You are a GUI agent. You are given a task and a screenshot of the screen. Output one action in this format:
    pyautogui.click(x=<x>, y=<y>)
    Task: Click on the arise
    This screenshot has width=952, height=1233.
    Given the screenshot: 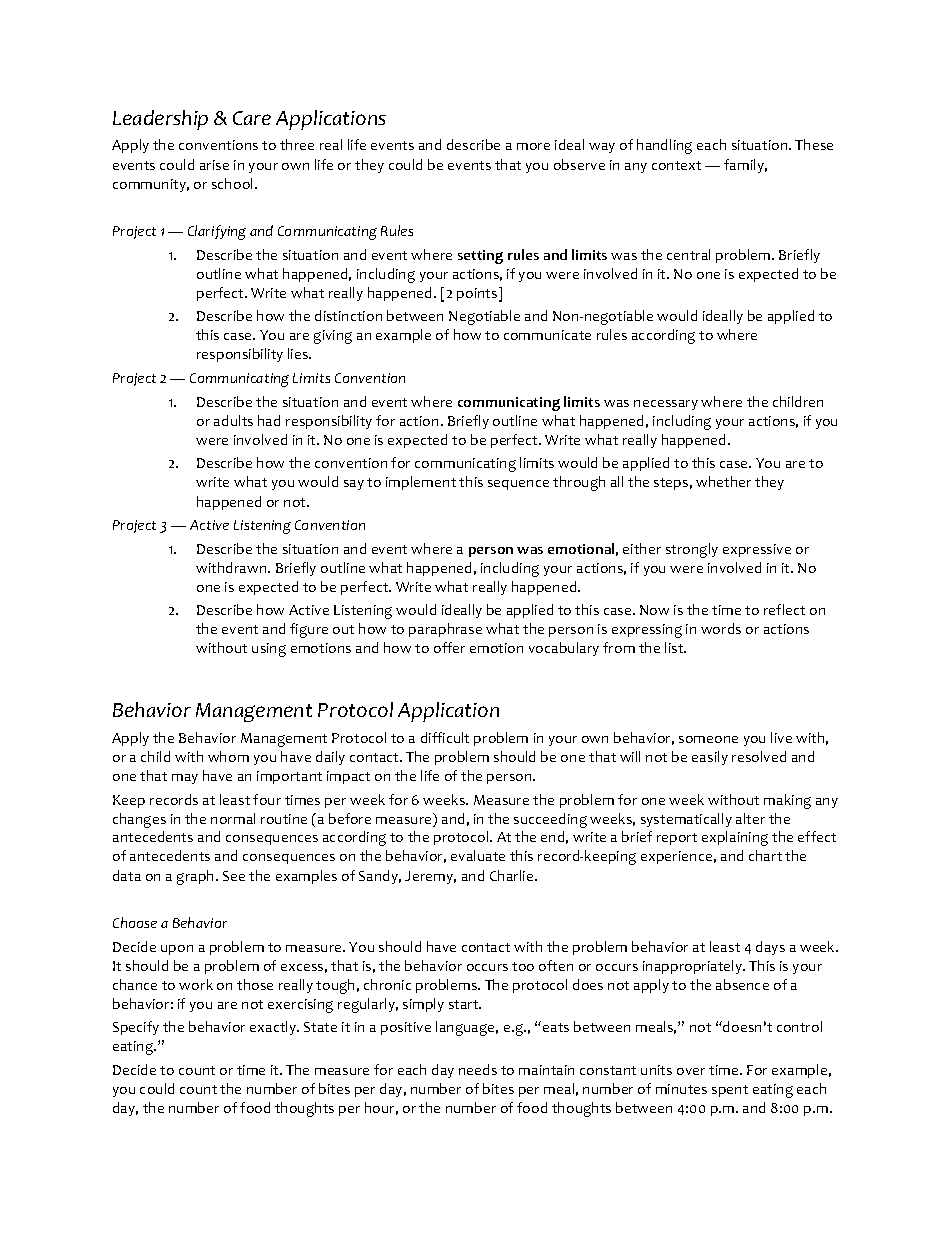 What is the action you would take?
    pyautogui.click(x=214, y=165)
